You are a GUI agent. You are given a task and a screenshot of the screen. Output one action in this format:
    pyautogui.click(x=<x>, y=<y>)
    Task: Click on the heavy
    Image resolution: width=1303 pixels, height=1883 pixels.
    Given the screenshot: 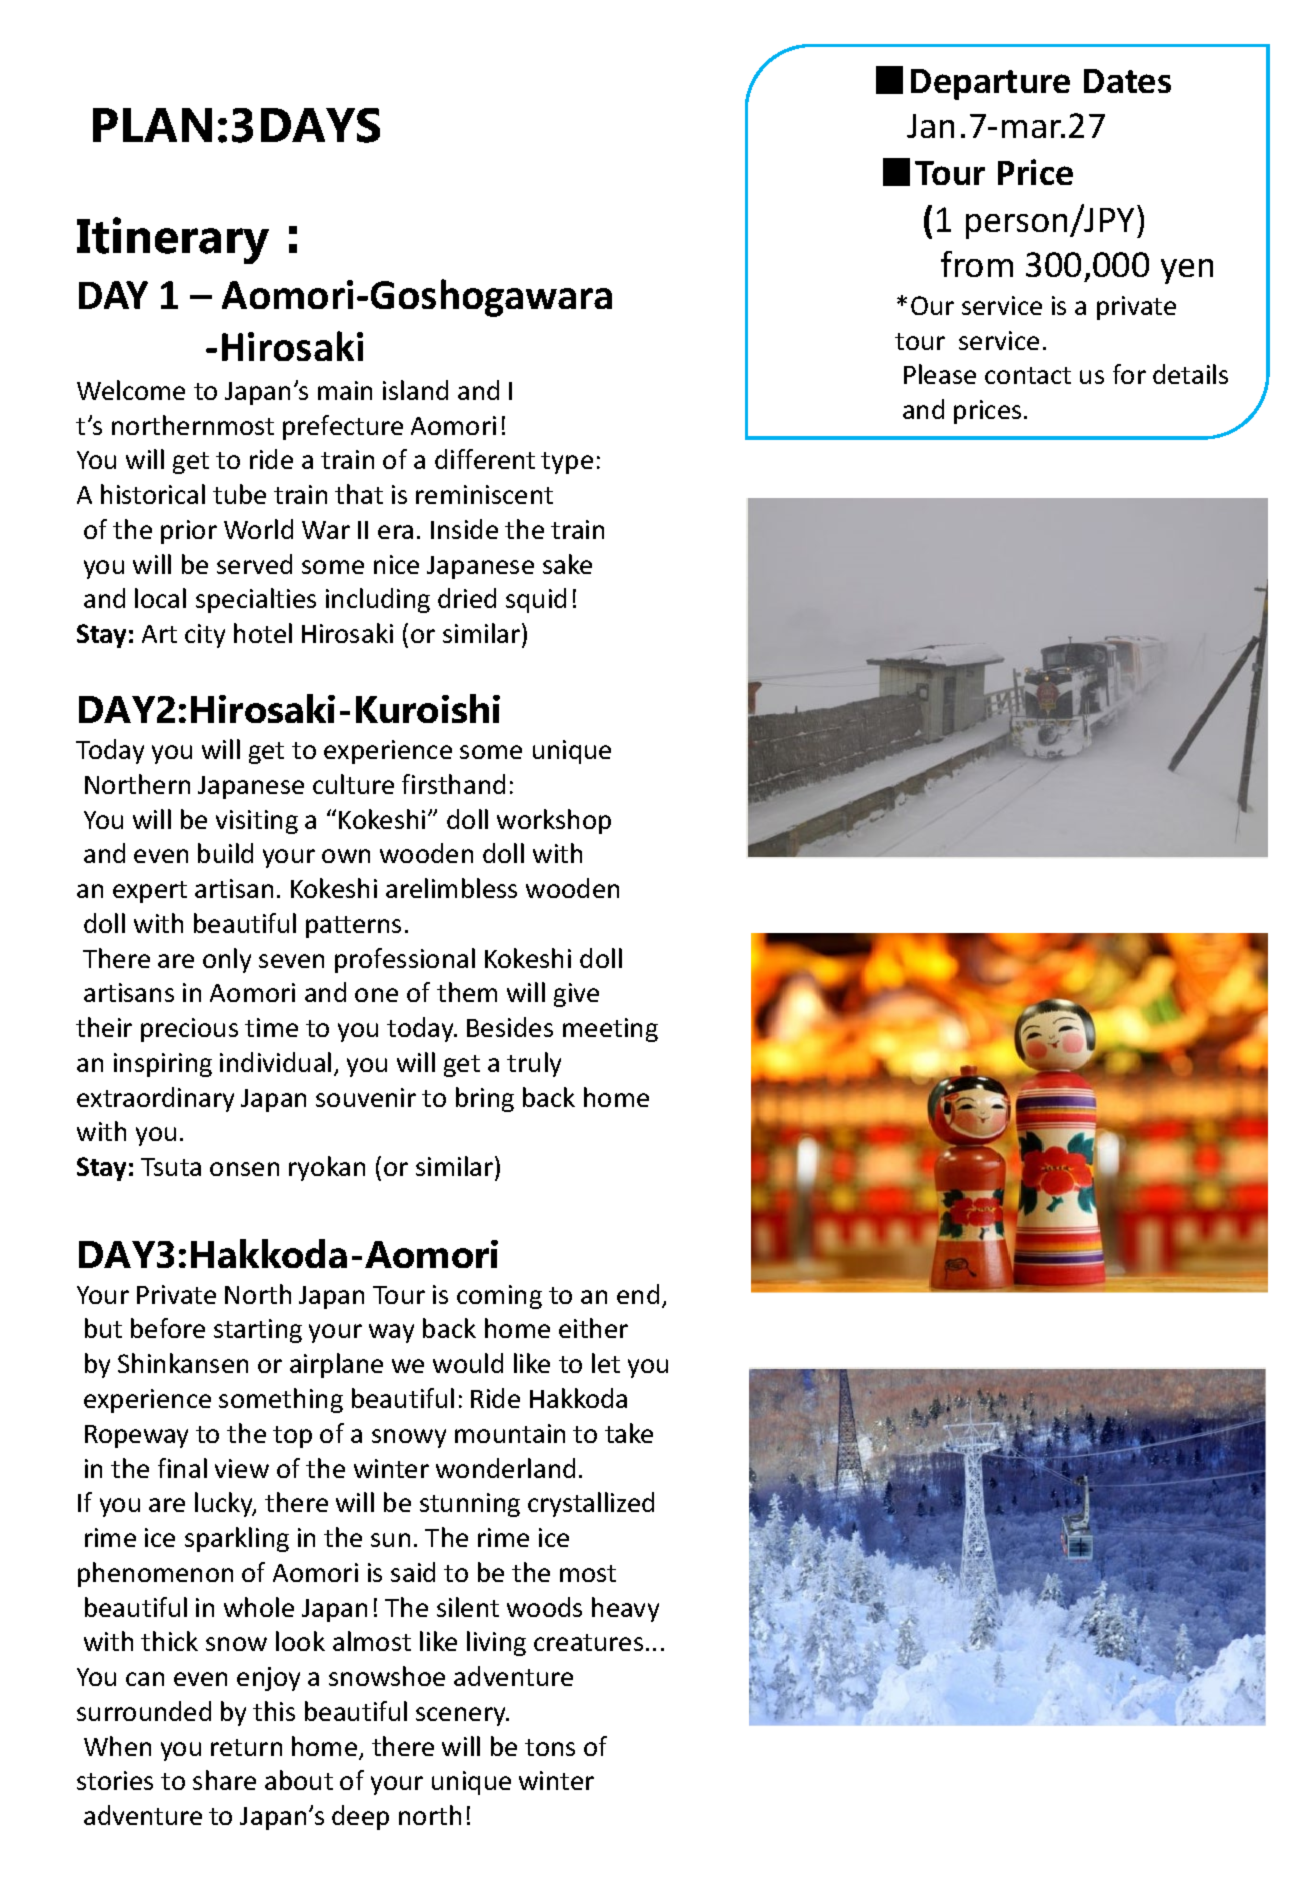 What is the action you would take?
    pyautogui.click(x=625, y=1609)
